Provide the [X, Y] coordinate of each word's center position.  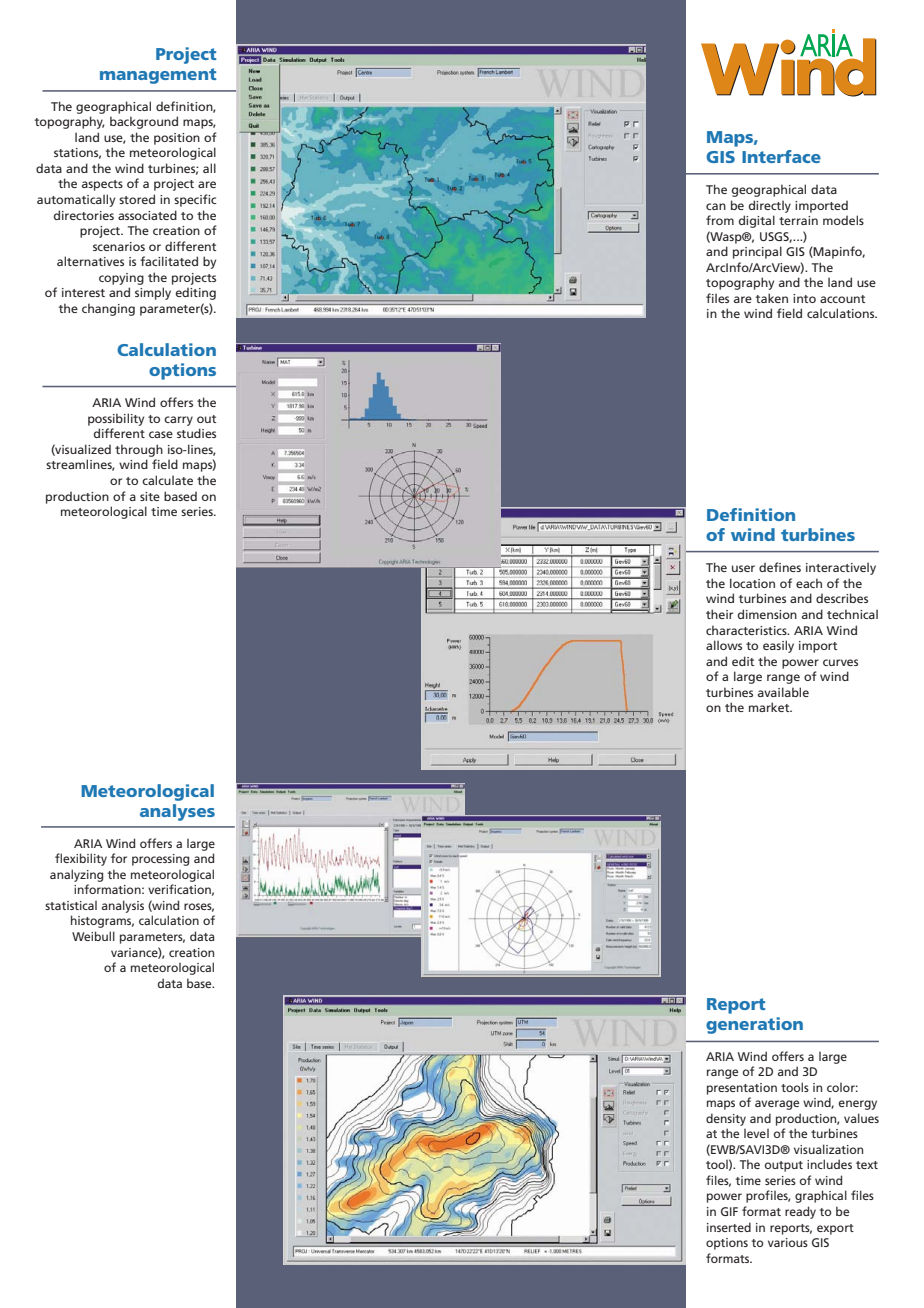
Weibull [93, 936]
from [720, 220]
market [770, 707]
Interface [781, 156]
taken [772, 298]
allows [724, 645]
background [144, 122]
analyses [177, 812]
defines [780, 567]
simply [153, 293]
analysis [123, 906]
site [150, 496]
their [719, 614]
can [716, 206]
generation [754, 1025]
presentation [742, 1089]
